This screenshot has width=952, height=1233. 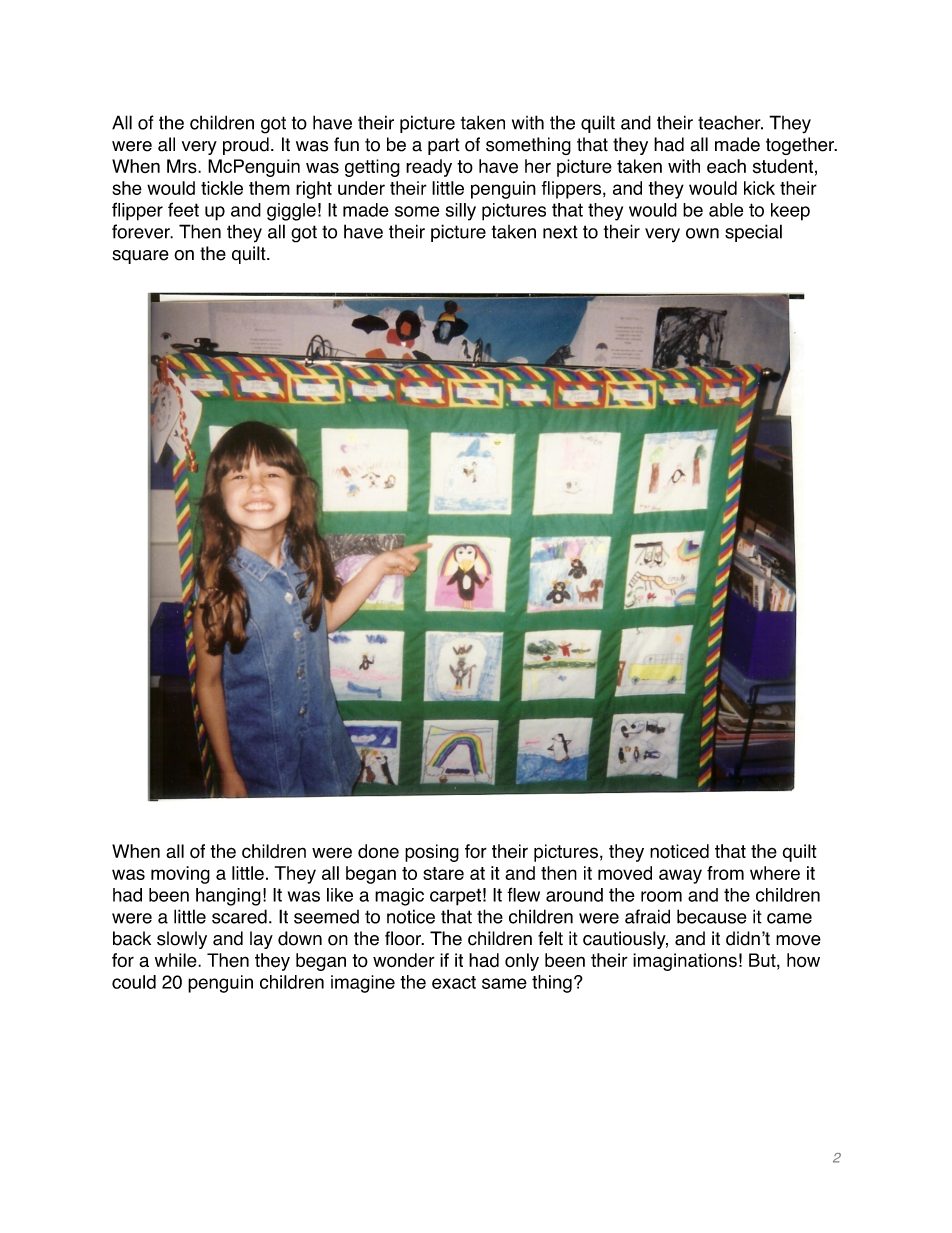 I want to click on exact, so click(x=454, y=982).
